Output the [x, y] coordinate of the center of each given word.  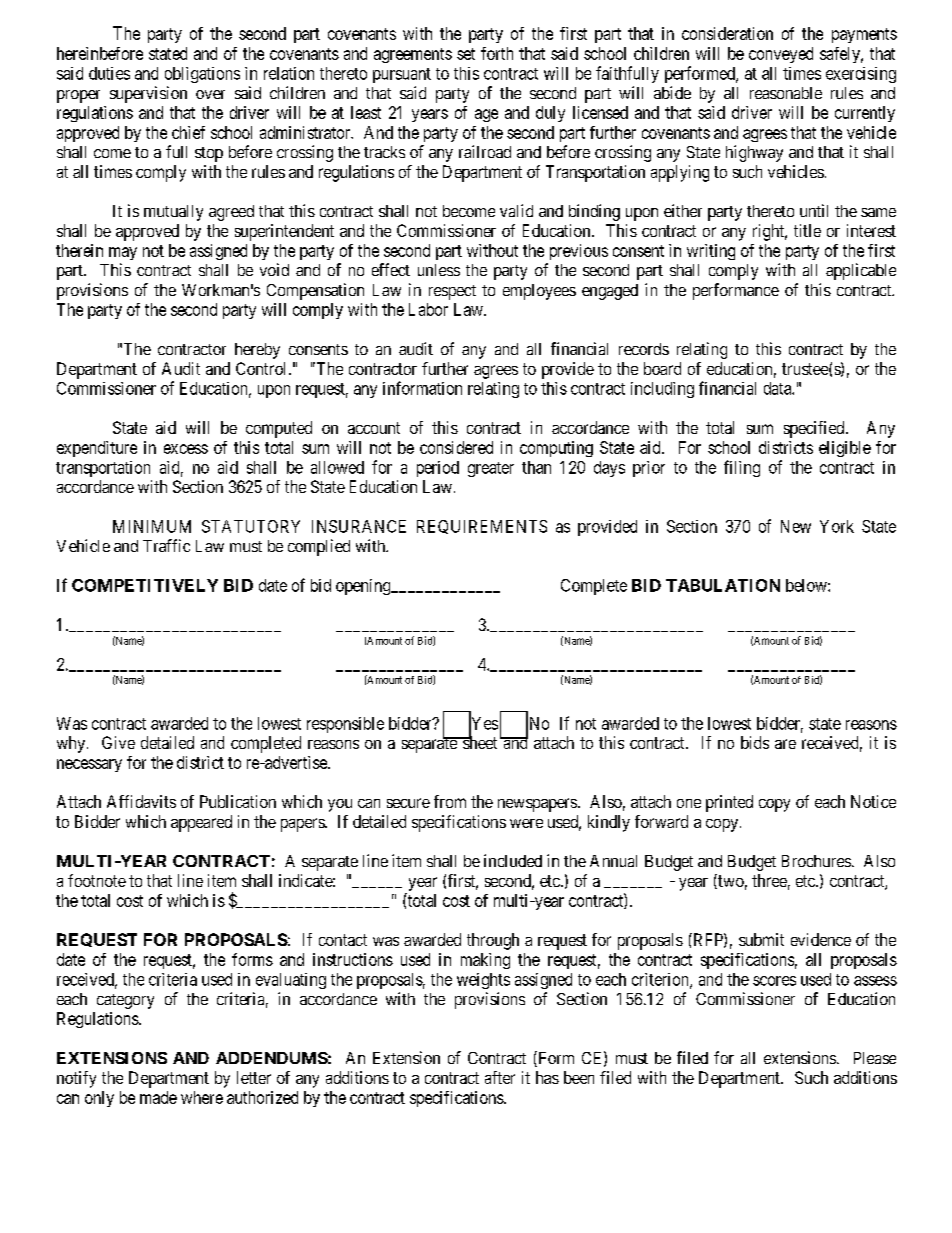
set [466, 54]
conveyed [781, 55]
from [450, 801]
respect [452, 292]
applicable [861, 271]
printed [729, 803]
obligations [202, 75]
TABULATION [723, 585]
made [158, 1097]
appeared [201, 823]
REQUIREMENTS [482, 527]
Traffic [166, 545]
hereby [257, 351]
